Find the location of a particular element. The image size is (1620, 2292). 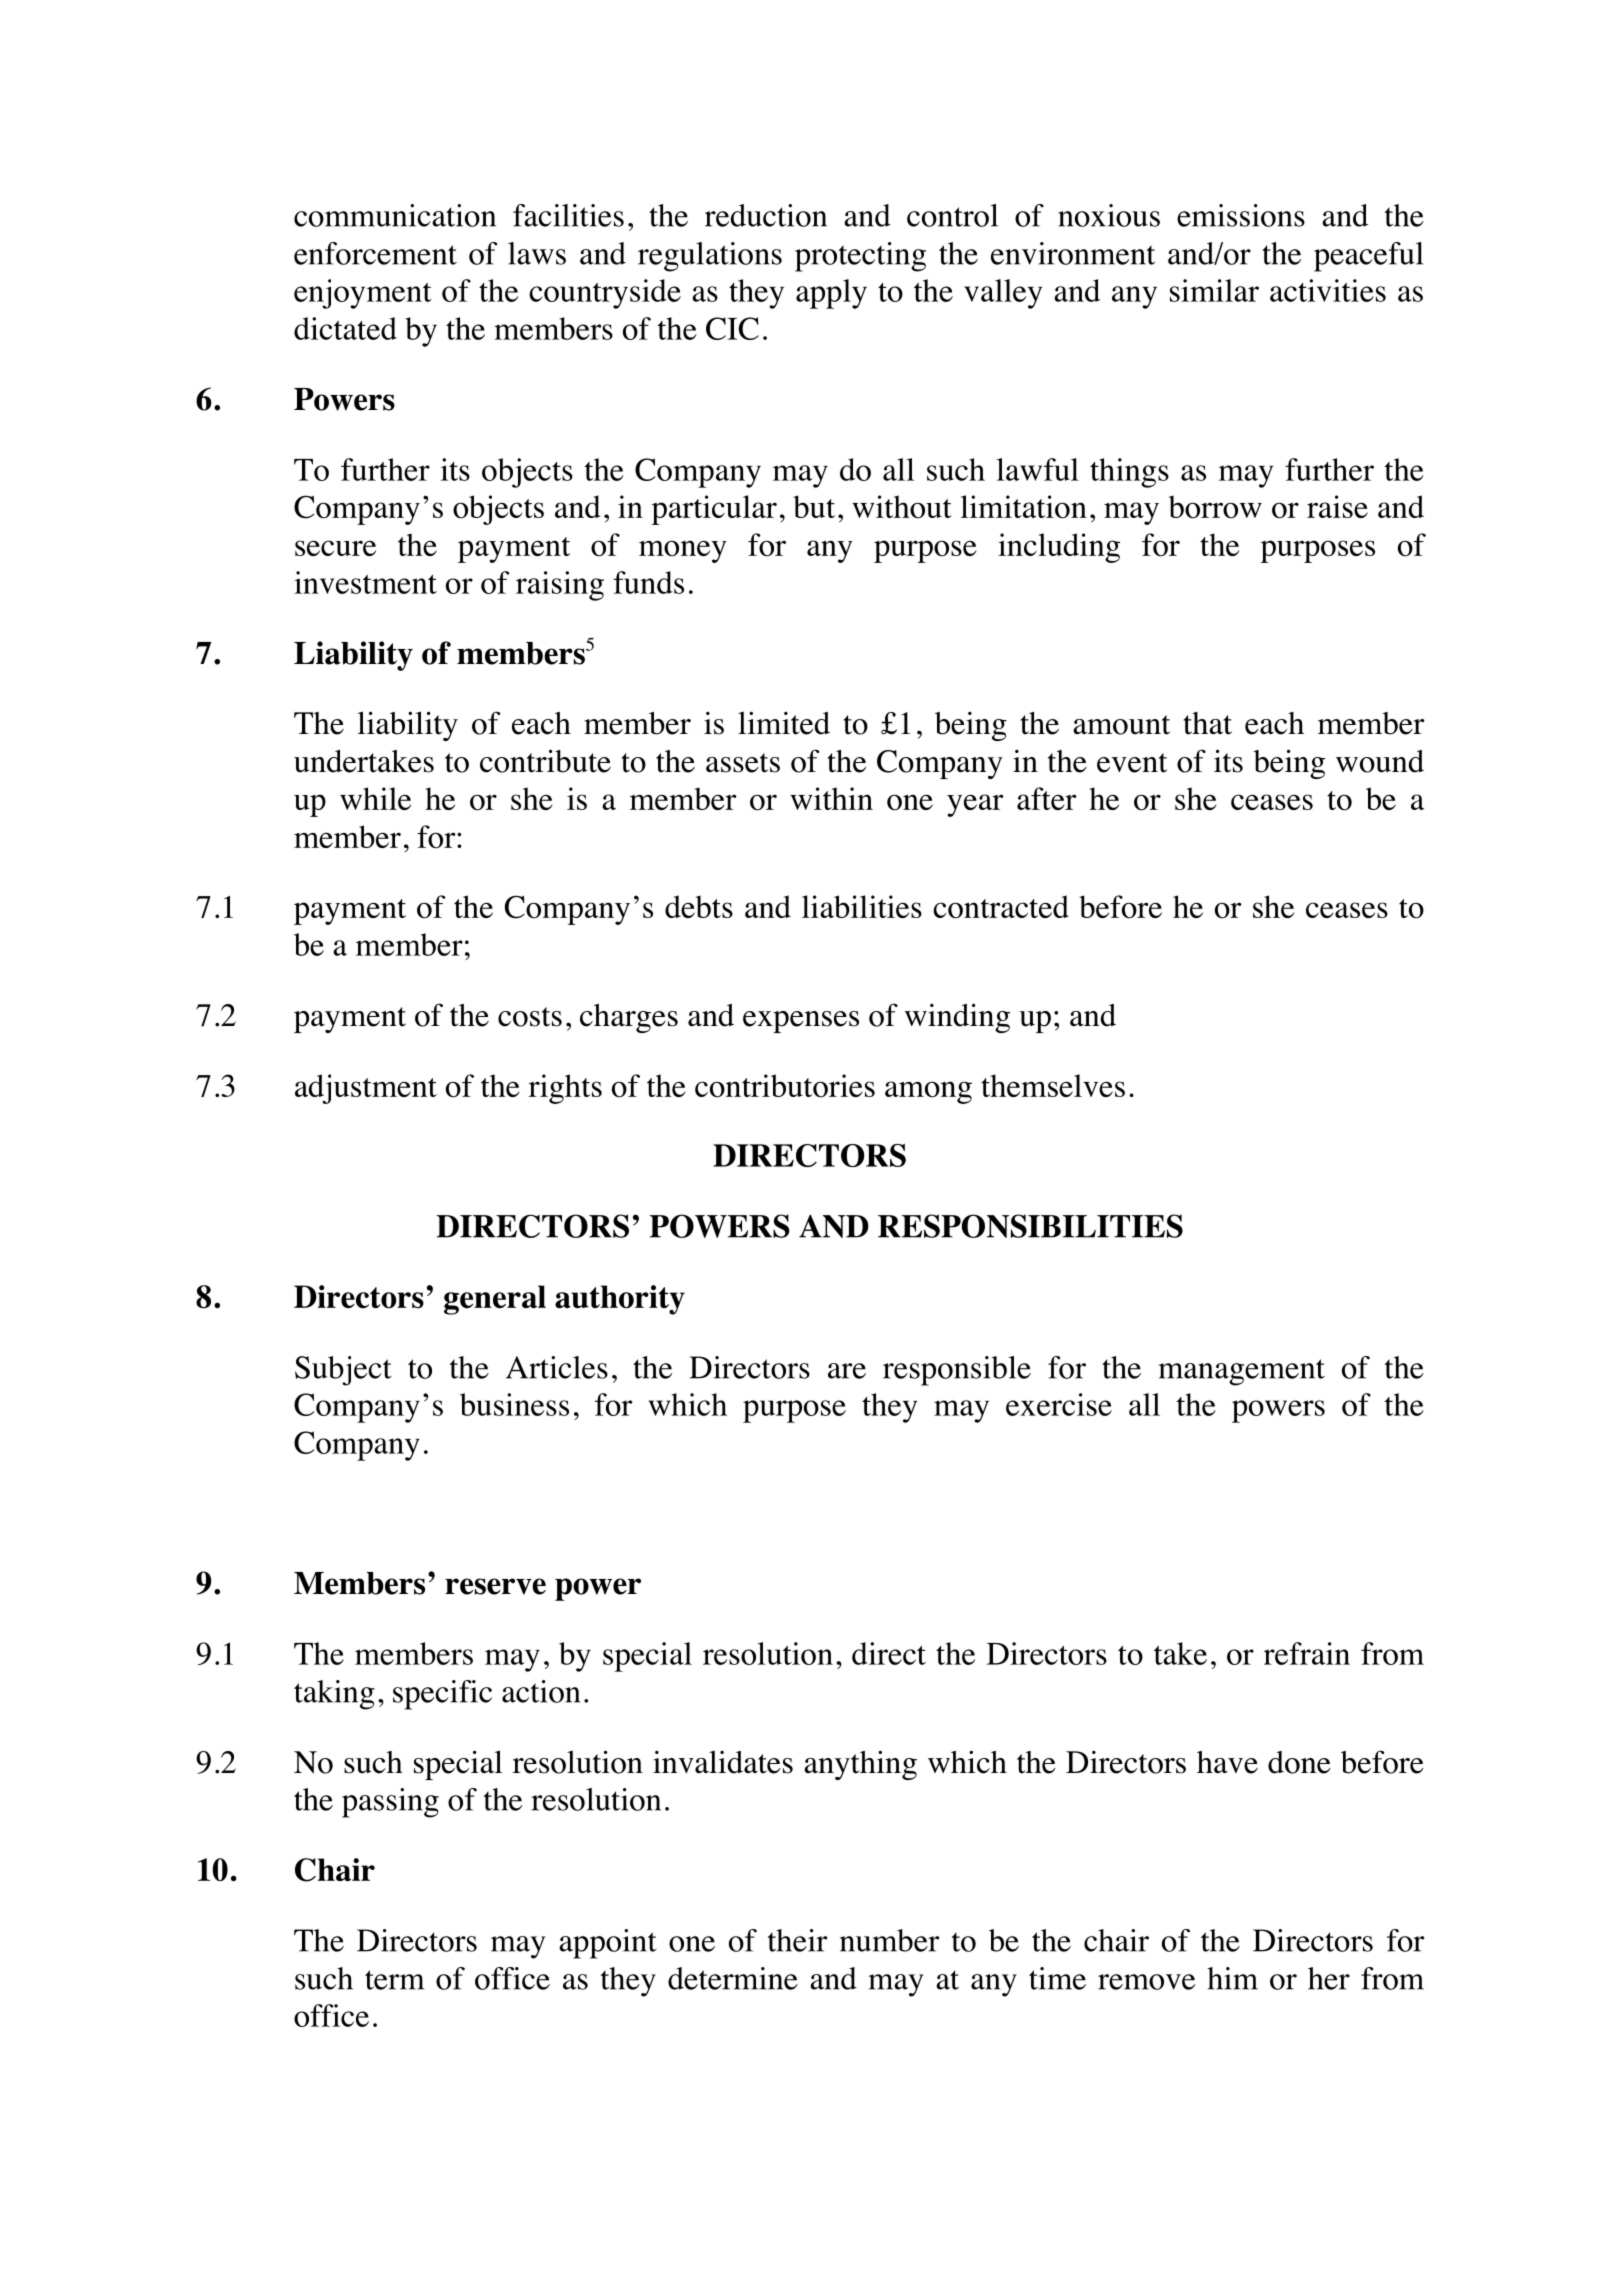

number is located at coordinates (889, 1940).
